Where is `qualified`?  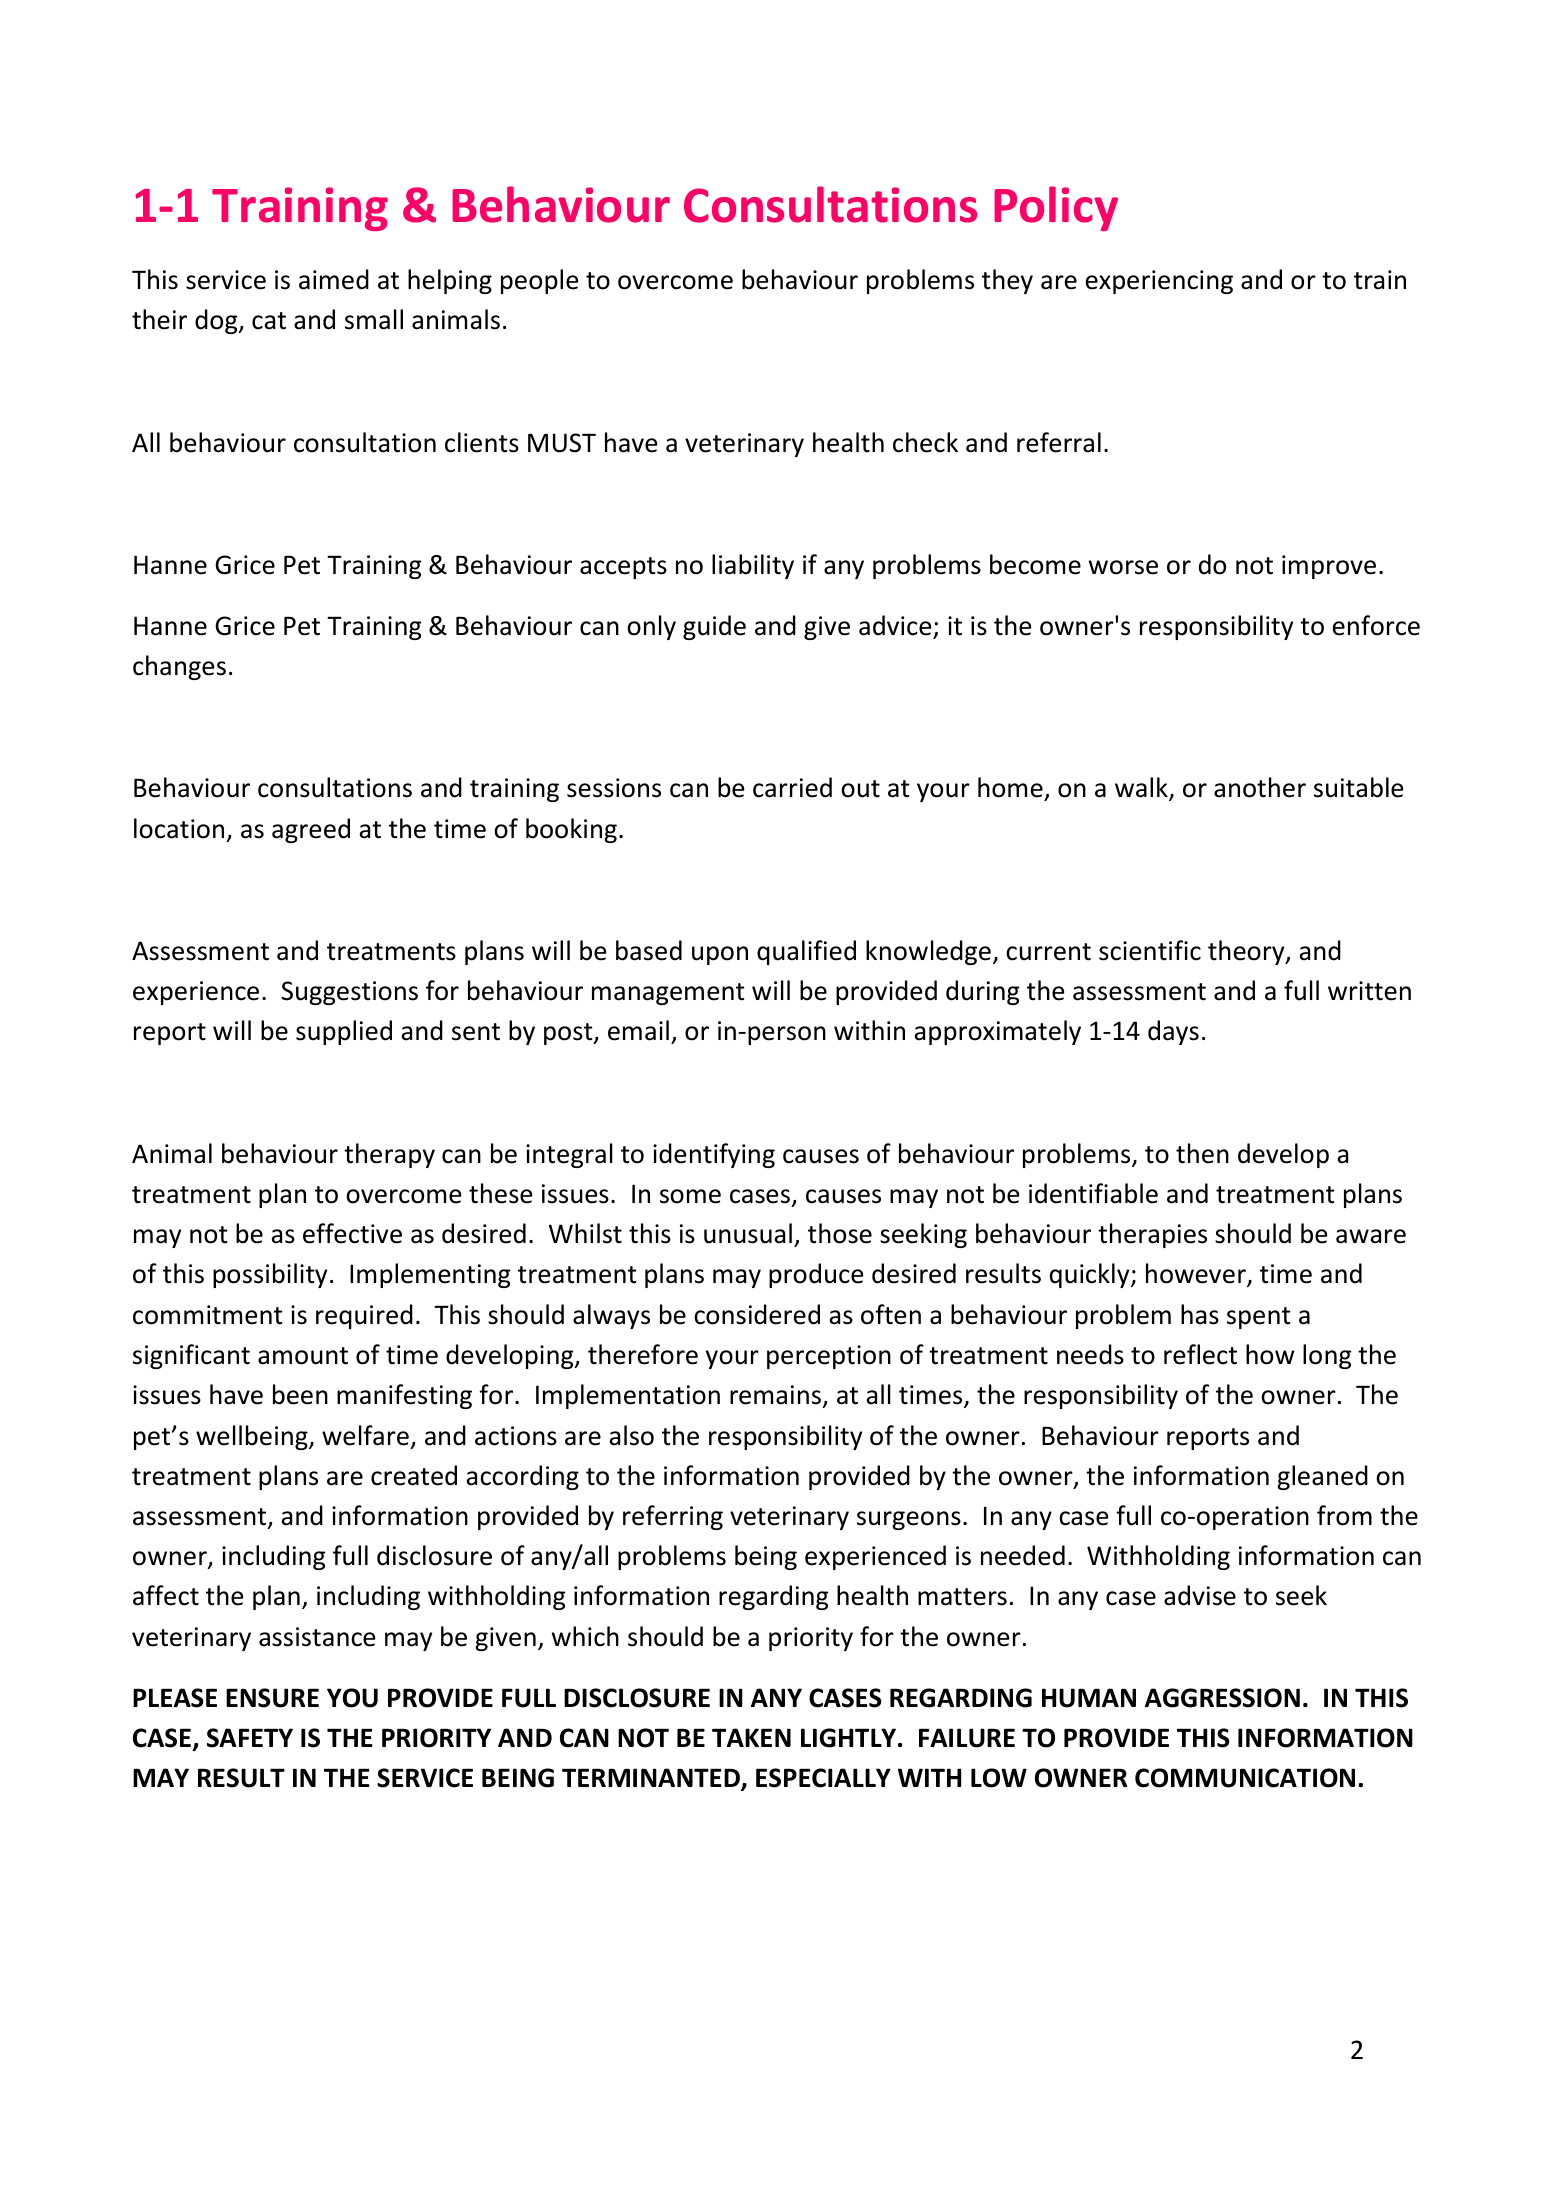 qualified is located at coordinates (806, 952).
